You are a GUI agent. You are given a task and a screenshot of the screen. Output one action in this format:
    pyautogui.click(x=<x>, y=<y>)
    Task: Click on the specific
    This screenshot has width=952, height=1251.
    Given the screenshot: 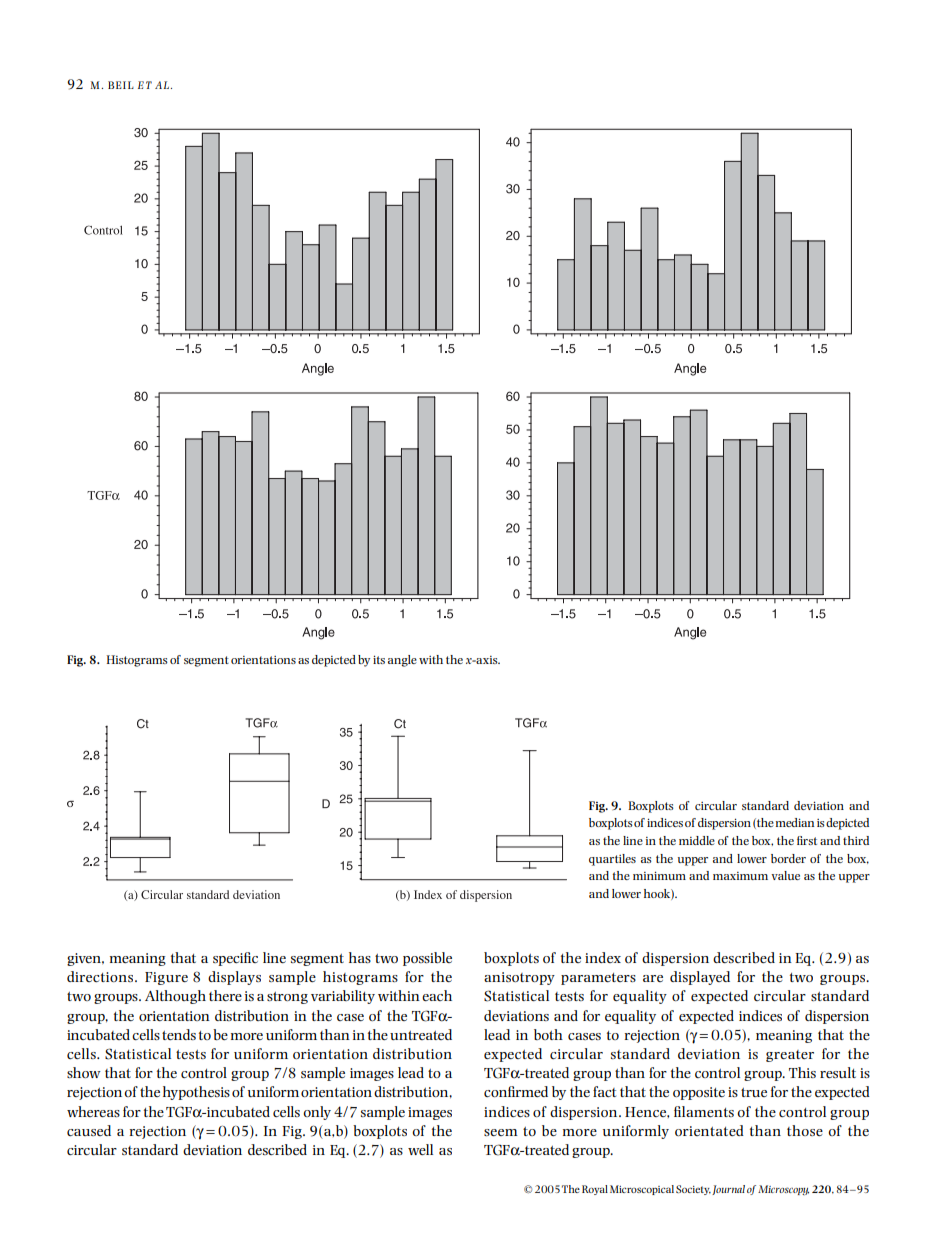 What is the action you would take?
    pyautogui.click(x=235, y=959)
